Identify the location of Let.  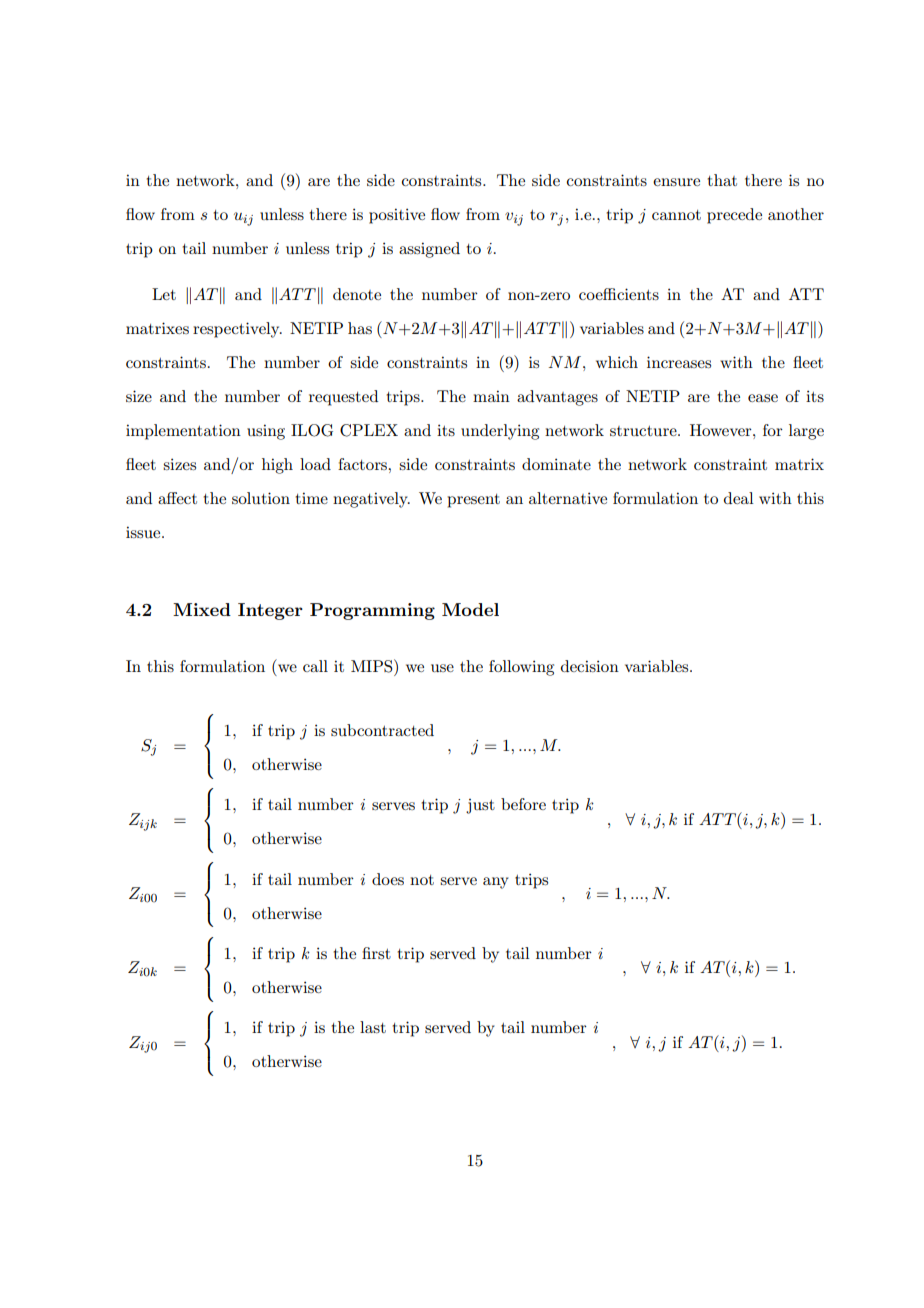
(164, 294).
